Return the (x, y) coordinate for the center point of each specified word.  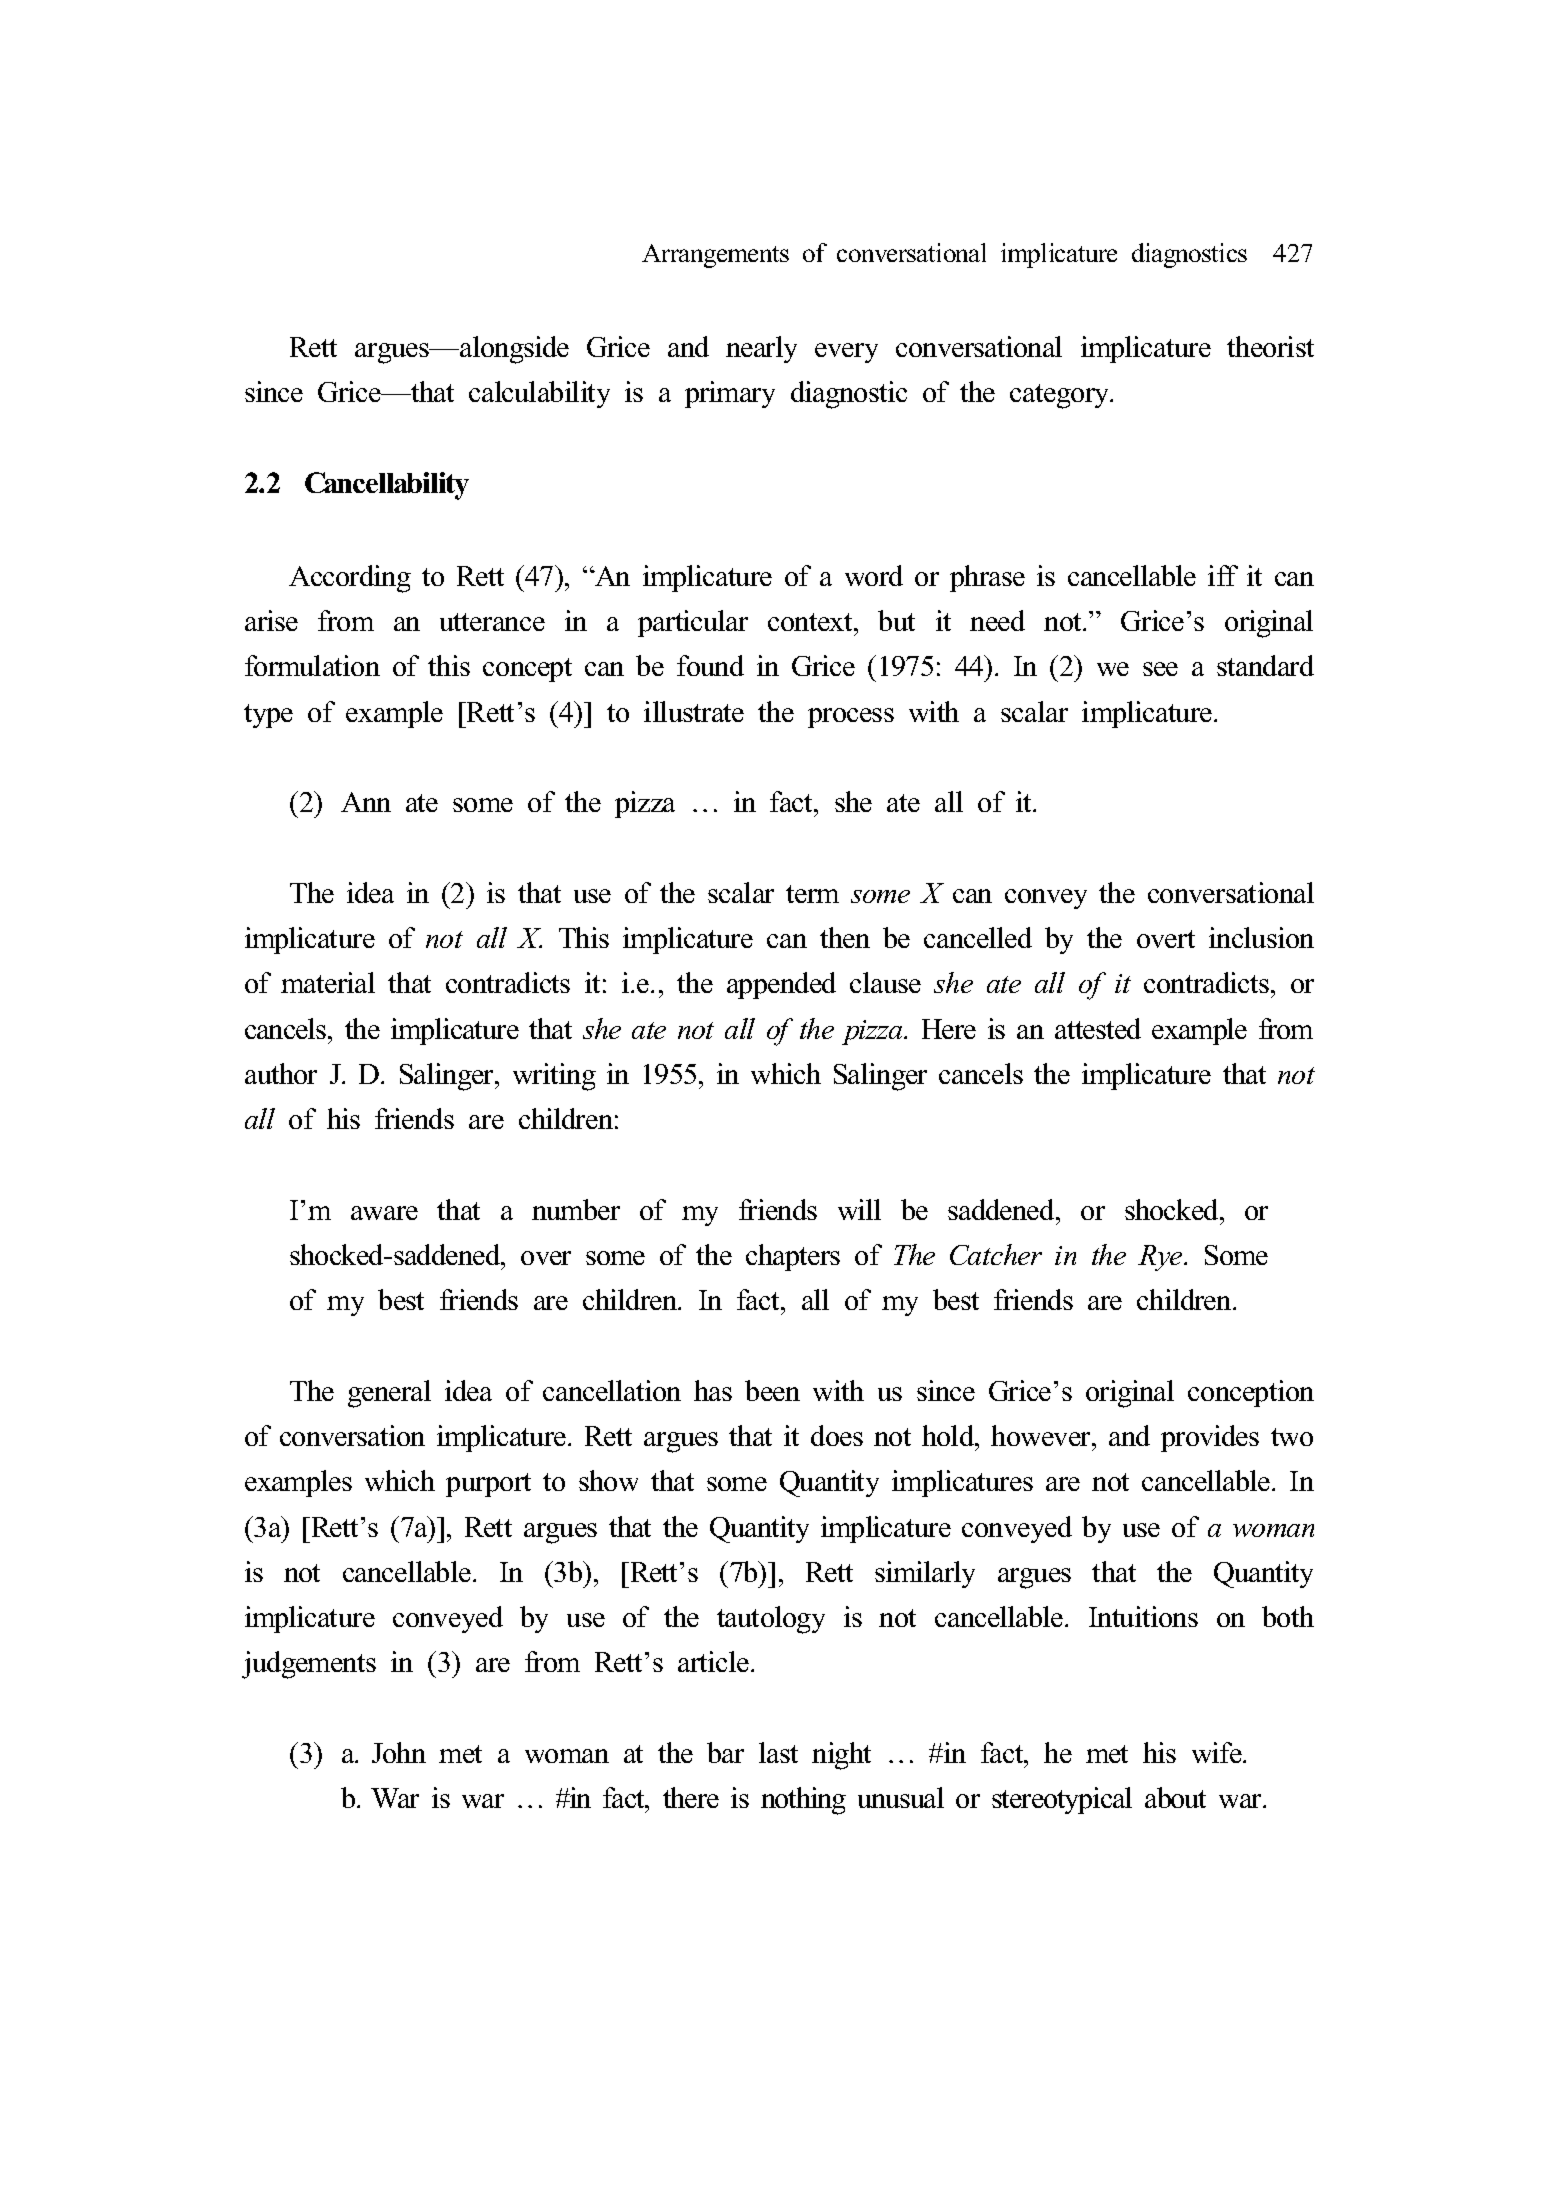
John (399, 1752)
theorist (1270, 346)
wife (1218, 1752)
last (778, 1752)
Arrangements (715, 256)
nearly (761, 349)
